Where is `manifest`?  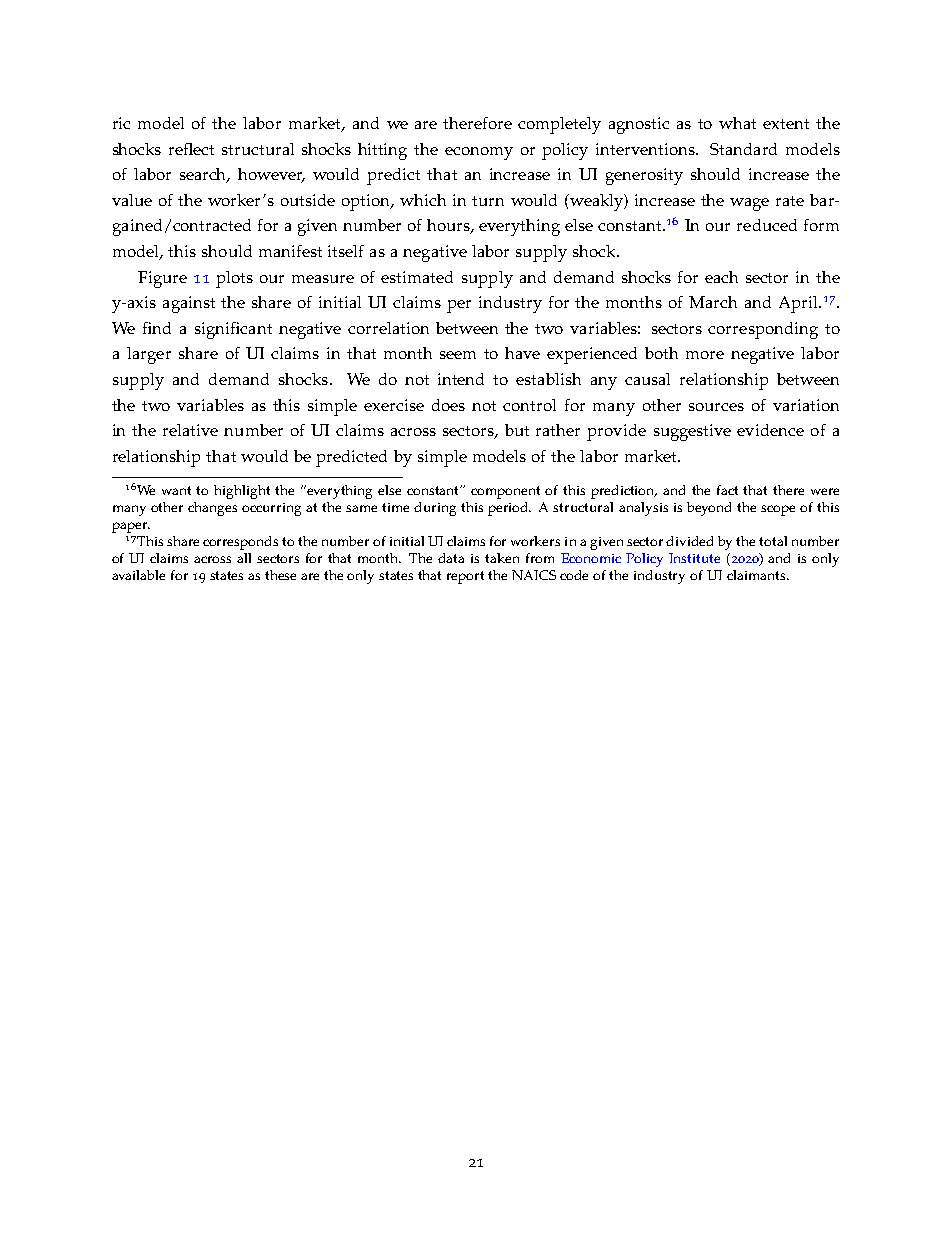
manifest is located at coordinates (290, 251).
